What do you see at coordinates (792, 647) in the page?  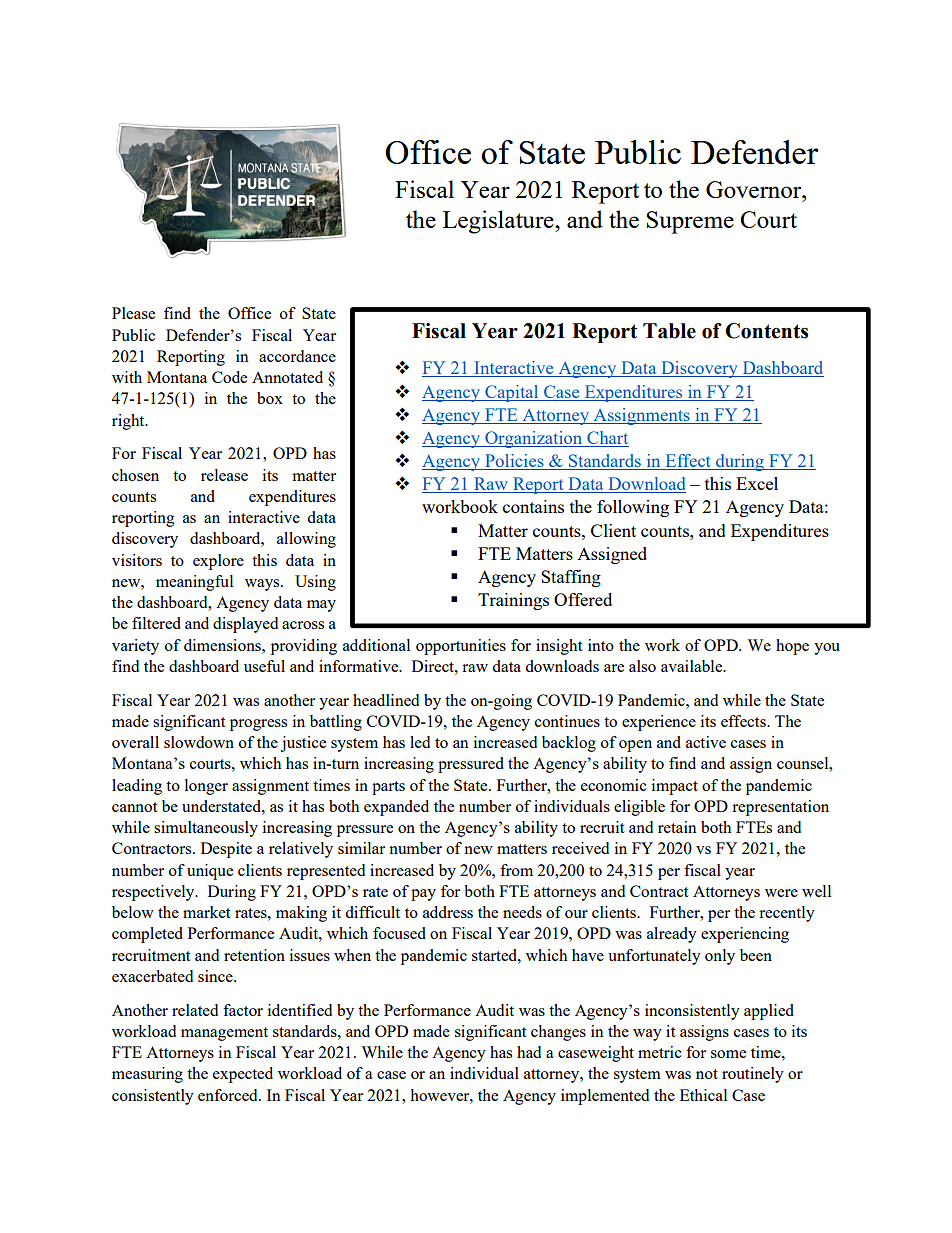 I see `hope` at bounding box center [792, 647].
